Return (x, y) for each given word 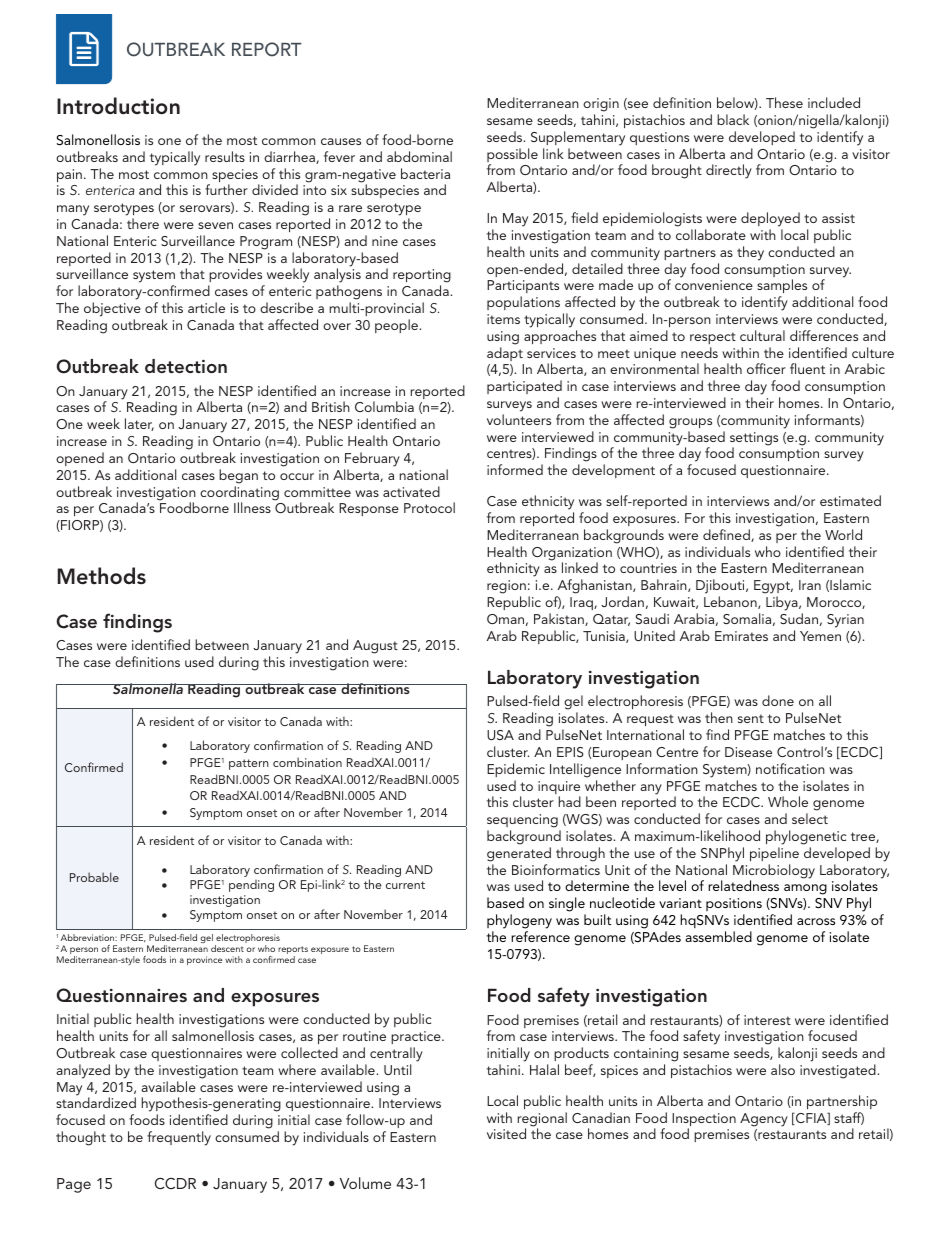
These (784, 102)
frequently (179, 1138)
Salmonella (148, 688)
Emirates (741, 636)
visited (506, 1133)
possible (512, 156)
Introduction (118, 106)
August (375, 647)
